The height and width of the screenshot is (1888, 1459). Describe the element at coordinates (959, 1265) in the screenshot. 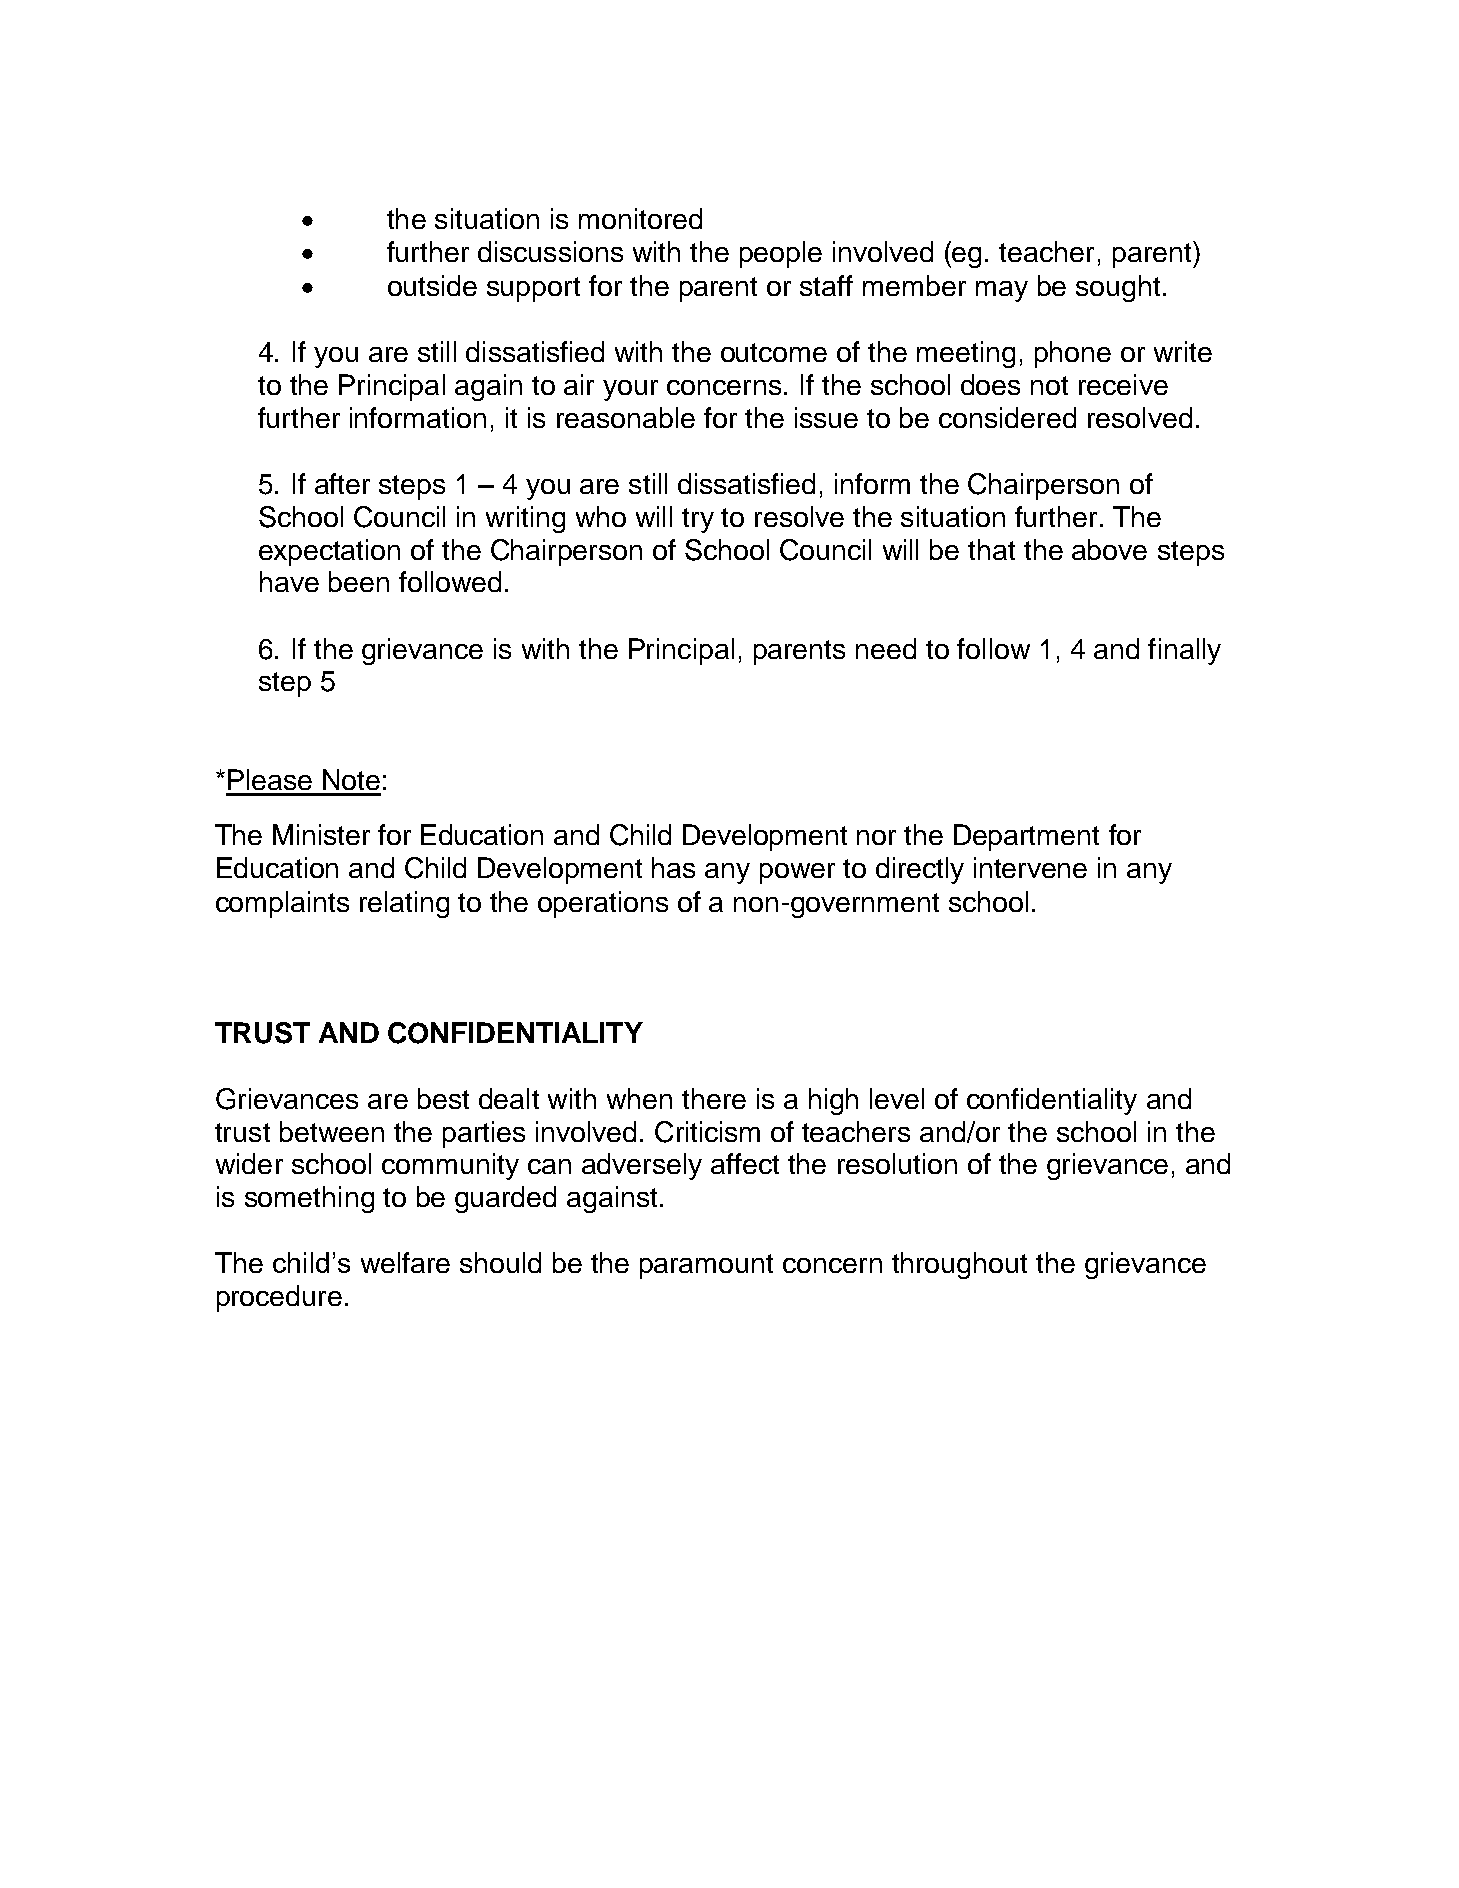

I see `throughout` at that location.
